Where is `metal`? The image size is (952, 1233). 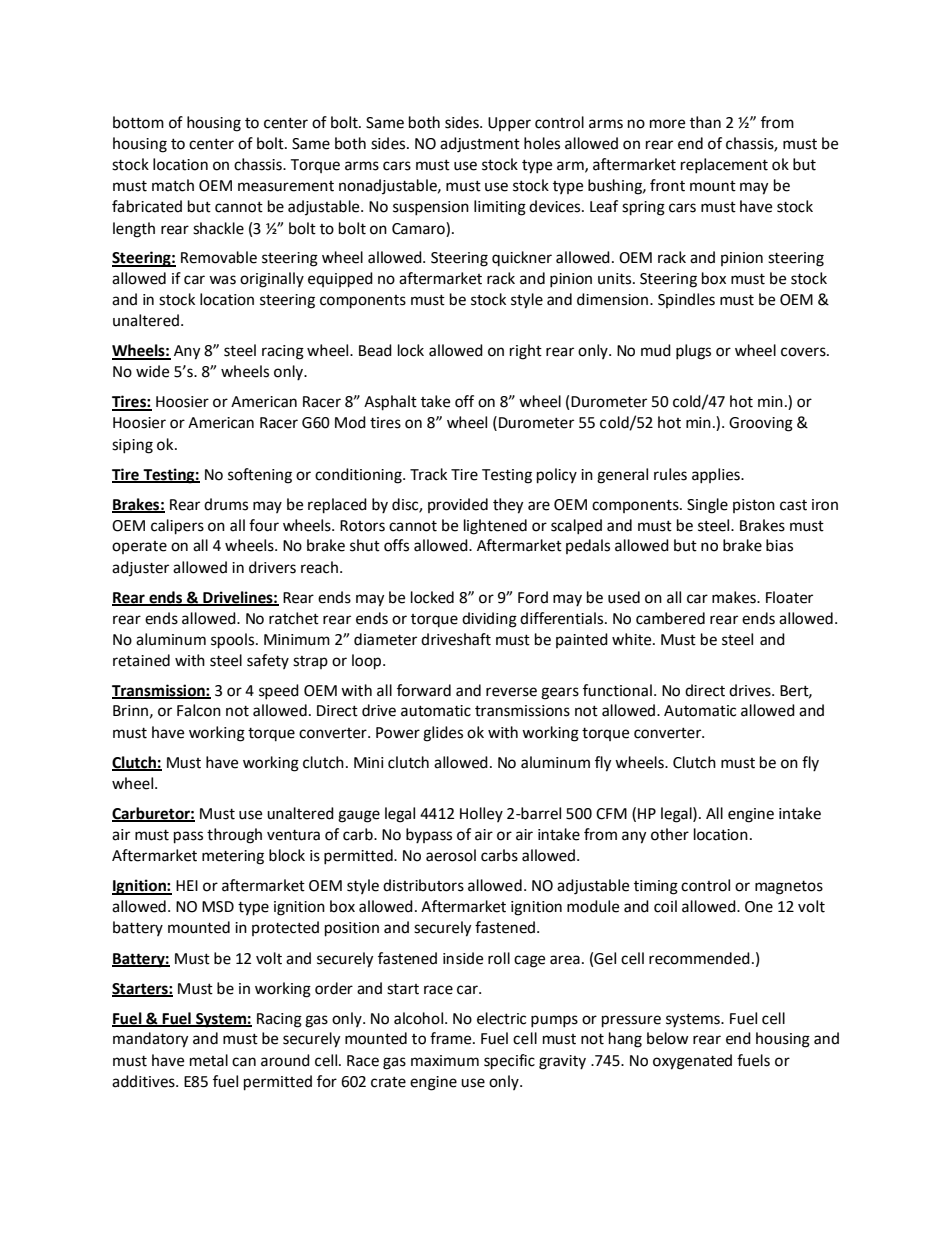 metal is located at coordinates (209, 1060).
